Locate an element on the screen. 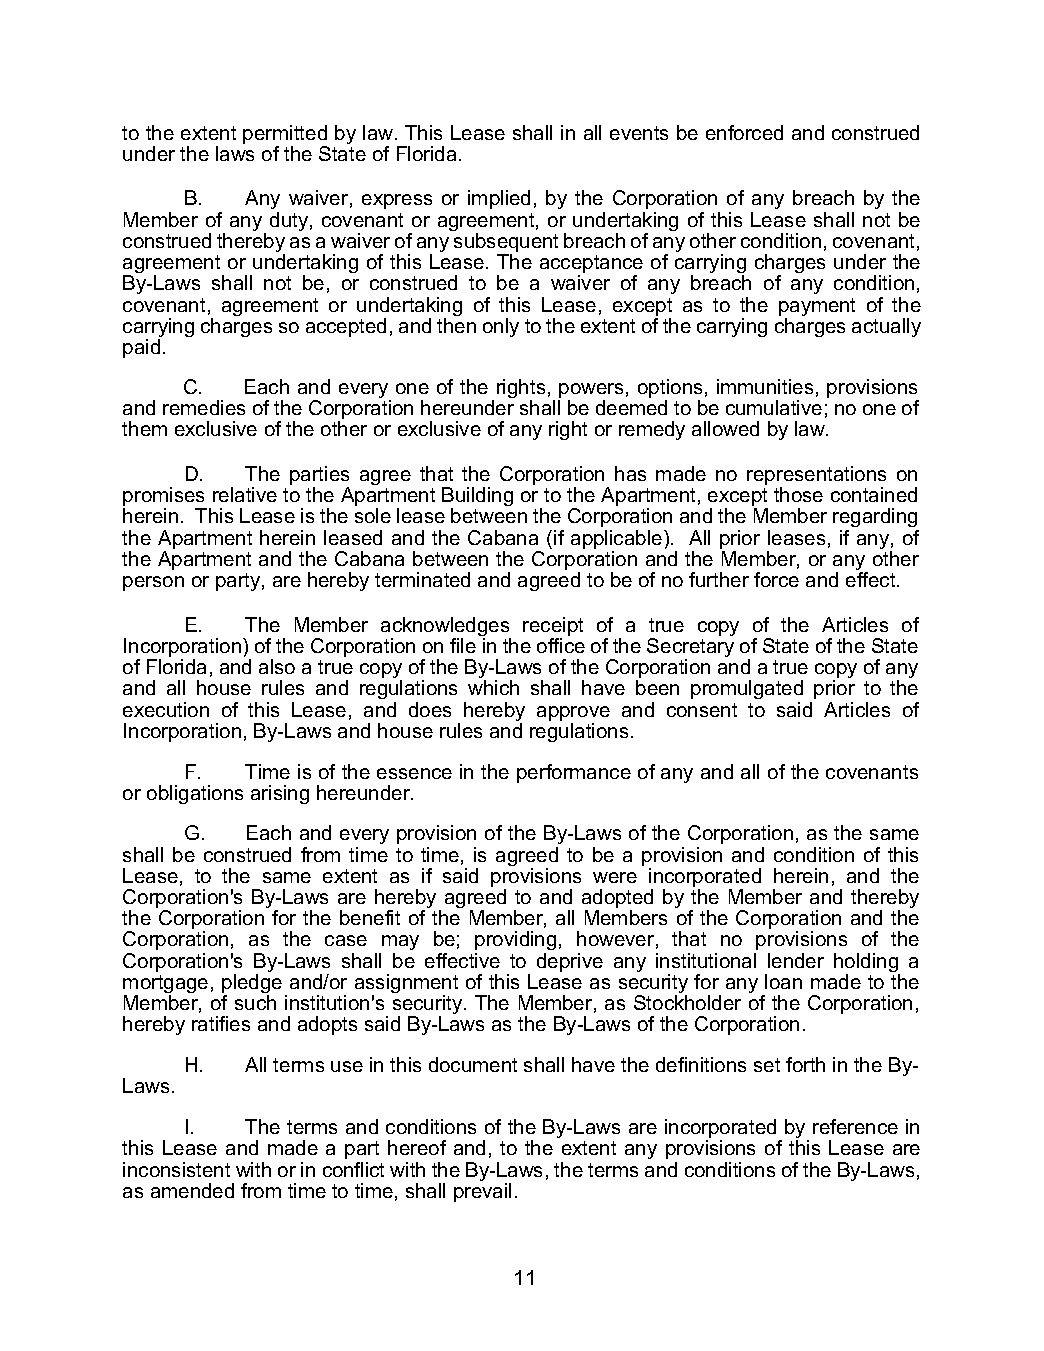 The image size is (1044, 1351). events is located at coordinates (639, 133).
